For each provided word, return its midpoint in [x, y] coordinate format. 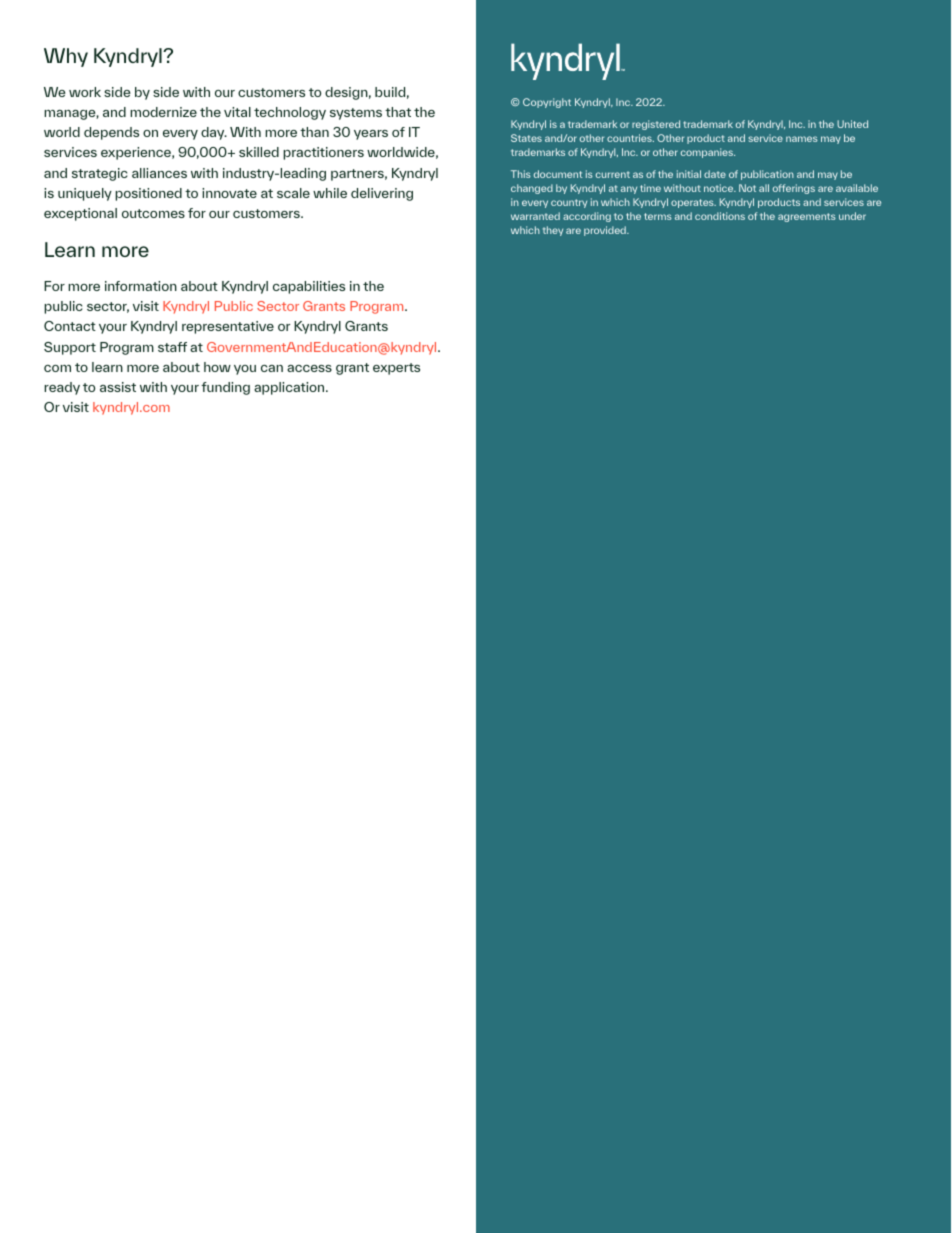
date [715, 174]
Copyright [547, 103]
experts [396, 369]
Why [66, 57]
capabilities [309, 287]
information [141, 286]
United [852, 124]
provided [606, 231]
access [309, 368]
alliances [159, 173]
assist [118, 387]
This [521, 174]
